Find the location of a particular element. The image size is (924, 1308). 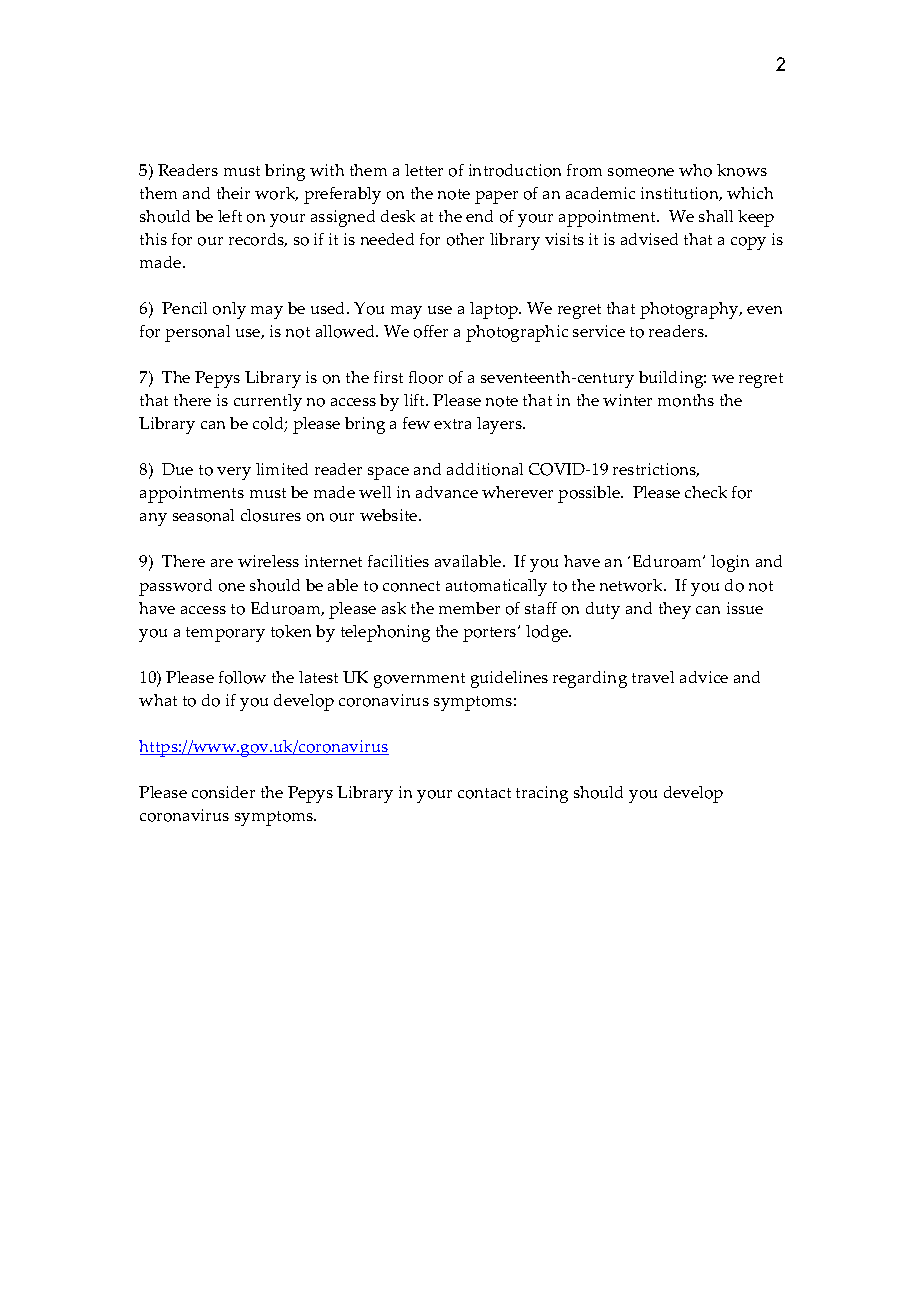

advance is located at coordinates (447, 492).
